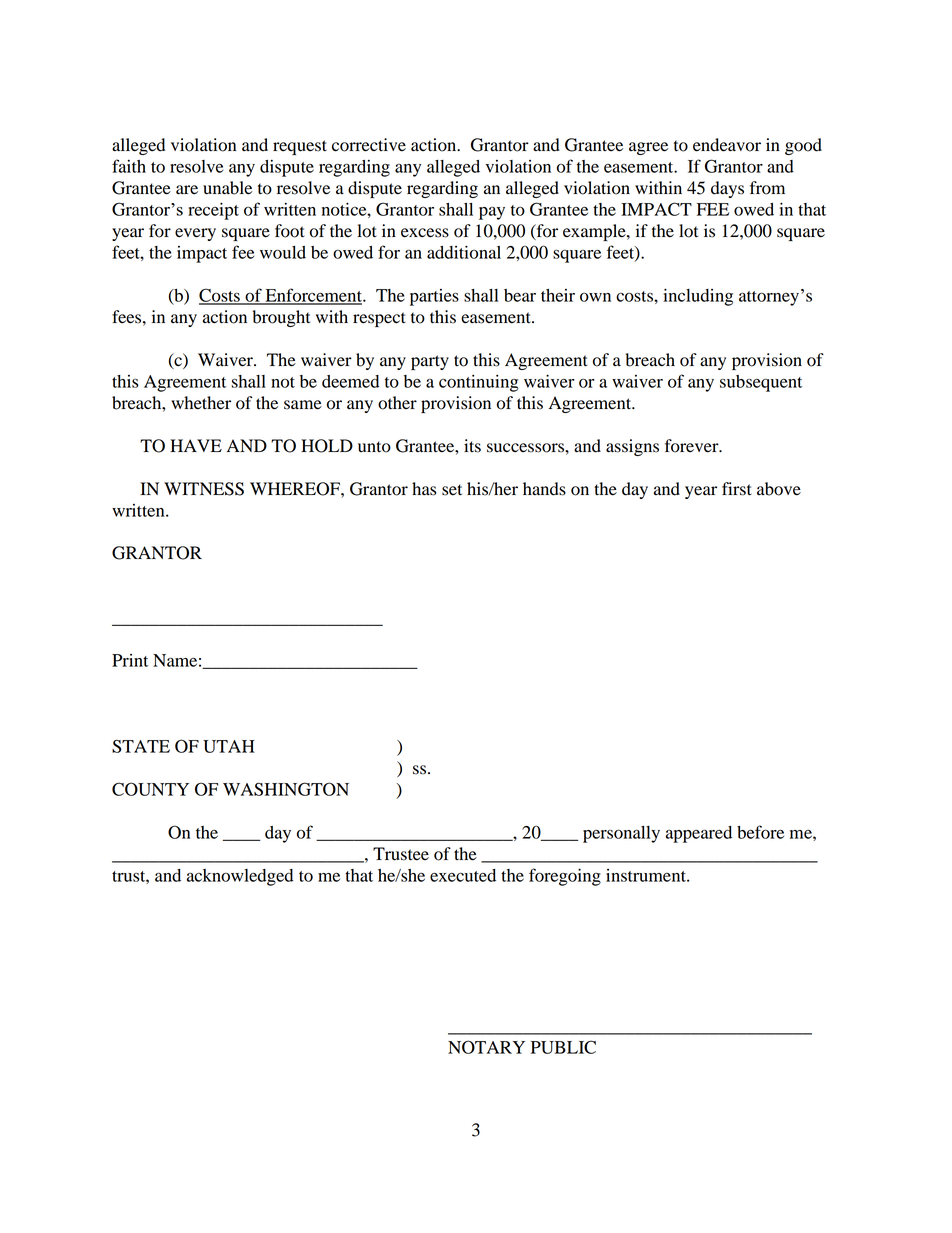 The width and height of the page is (952, 1233). What do you see at coordinates (737, 489) in the page?
I see `first` at bounding box center [737, 489].
